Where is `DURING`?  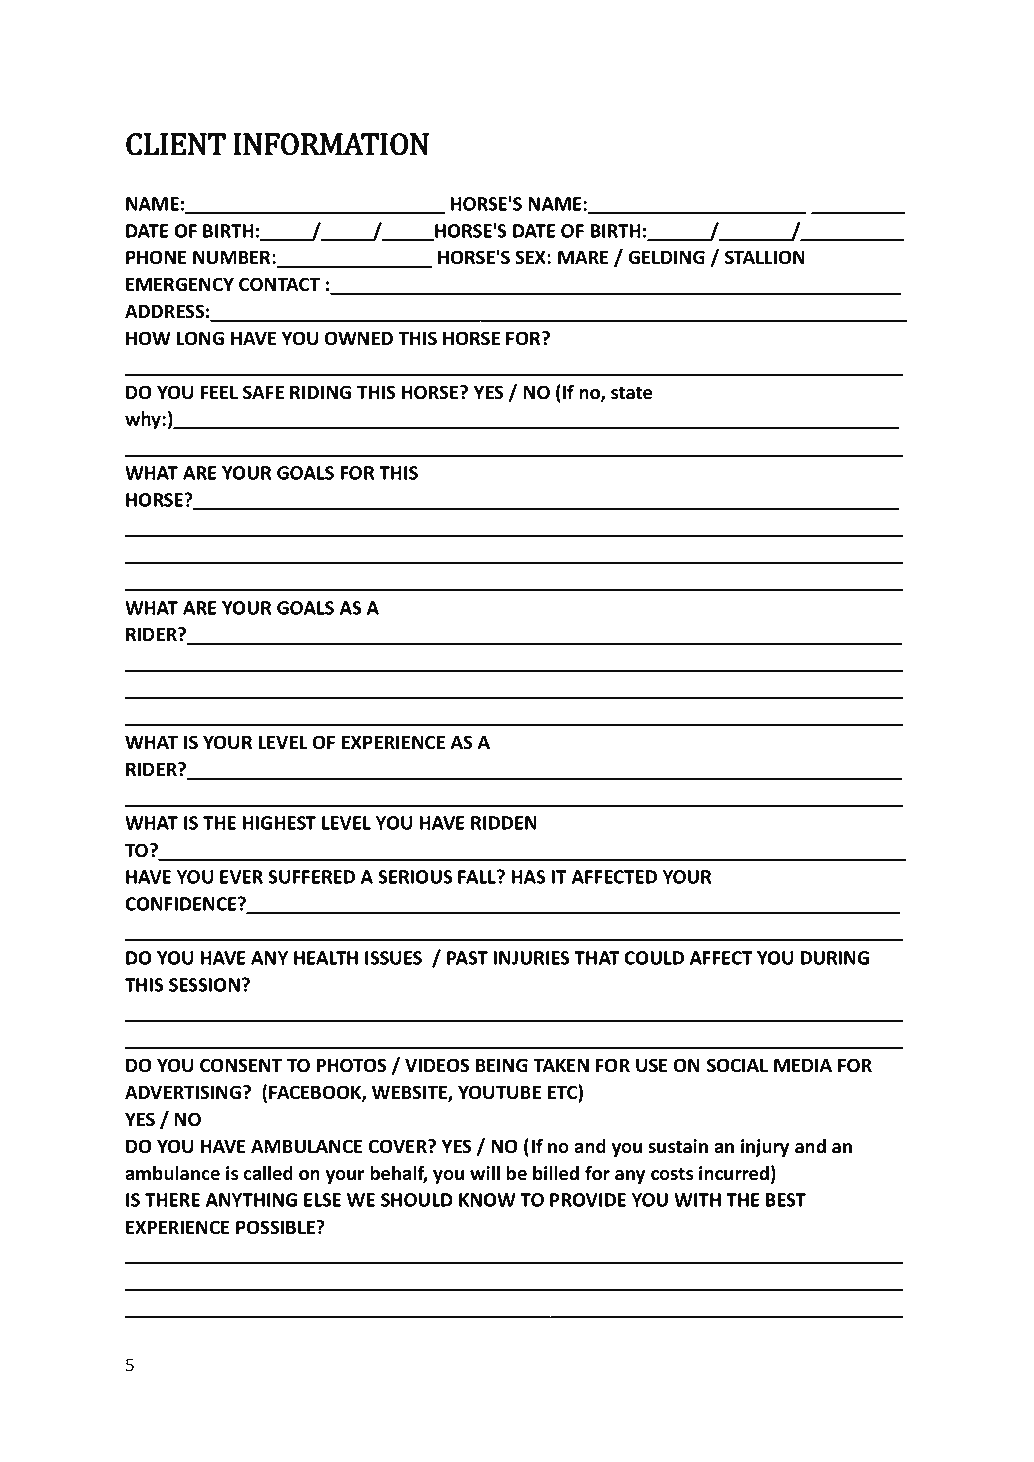 DURING is located at coordinates (835, 958).
